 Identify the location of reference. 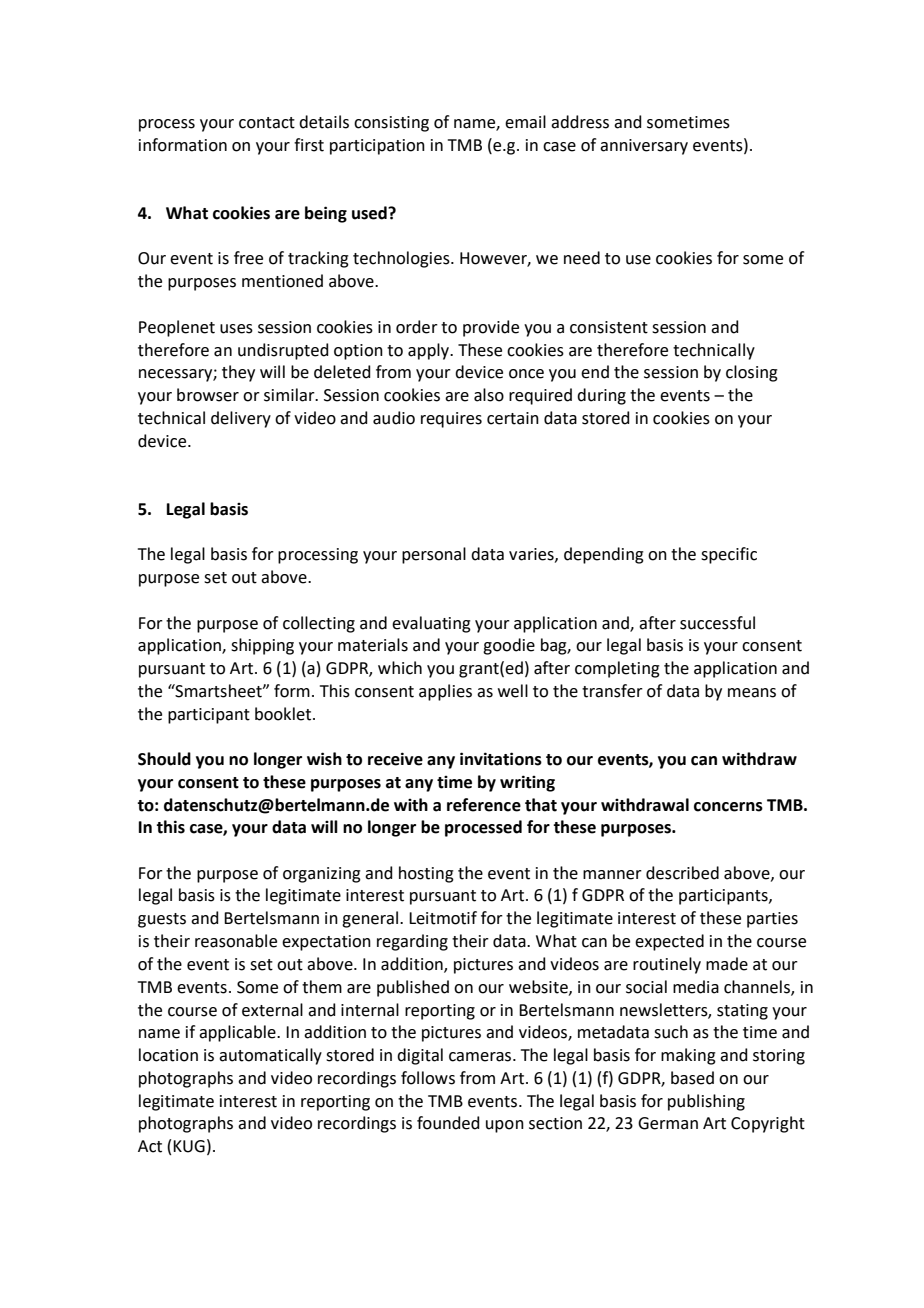
(484, 805).
